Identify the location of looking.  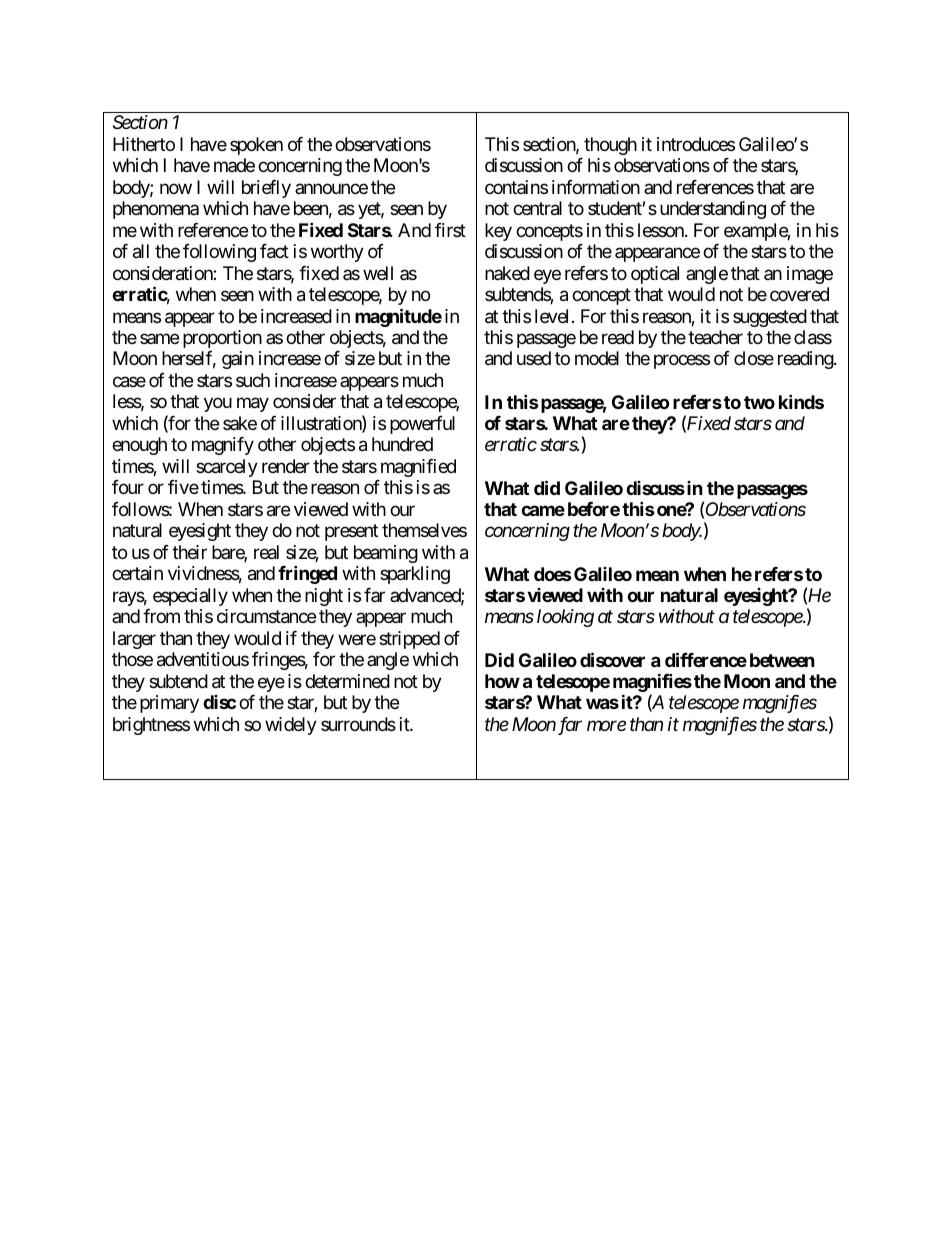
(565, 618).
